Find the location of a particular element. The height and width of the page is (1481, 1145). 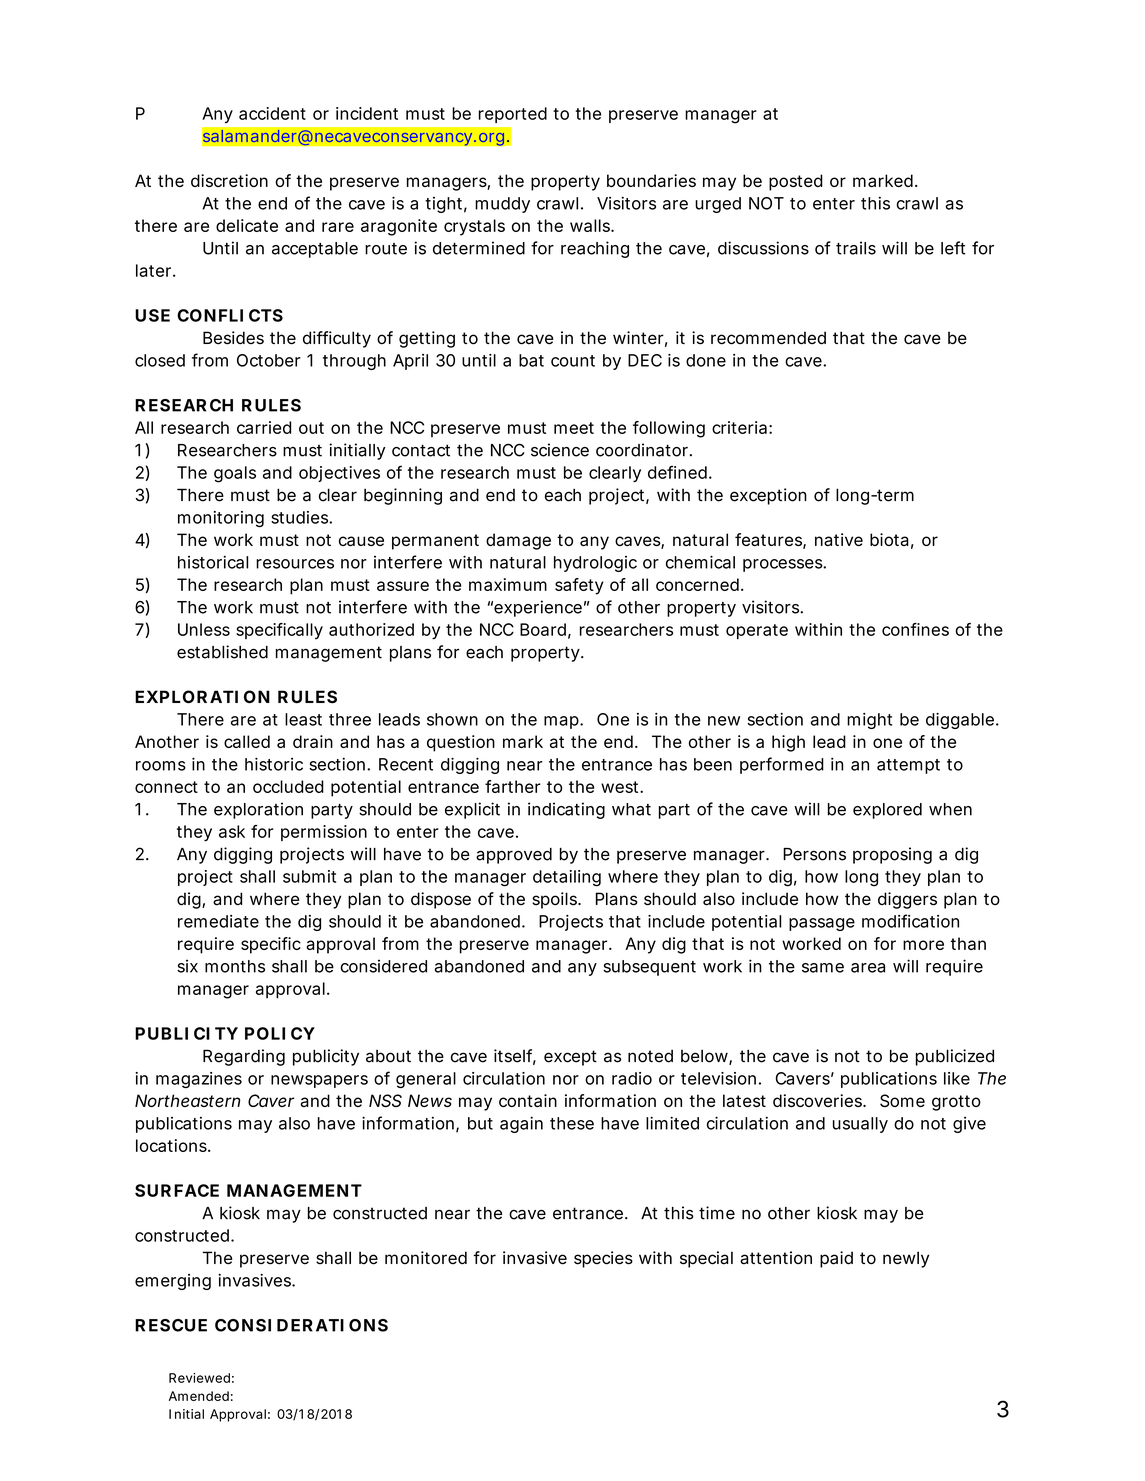

months is located at coordinates (235, 966).
